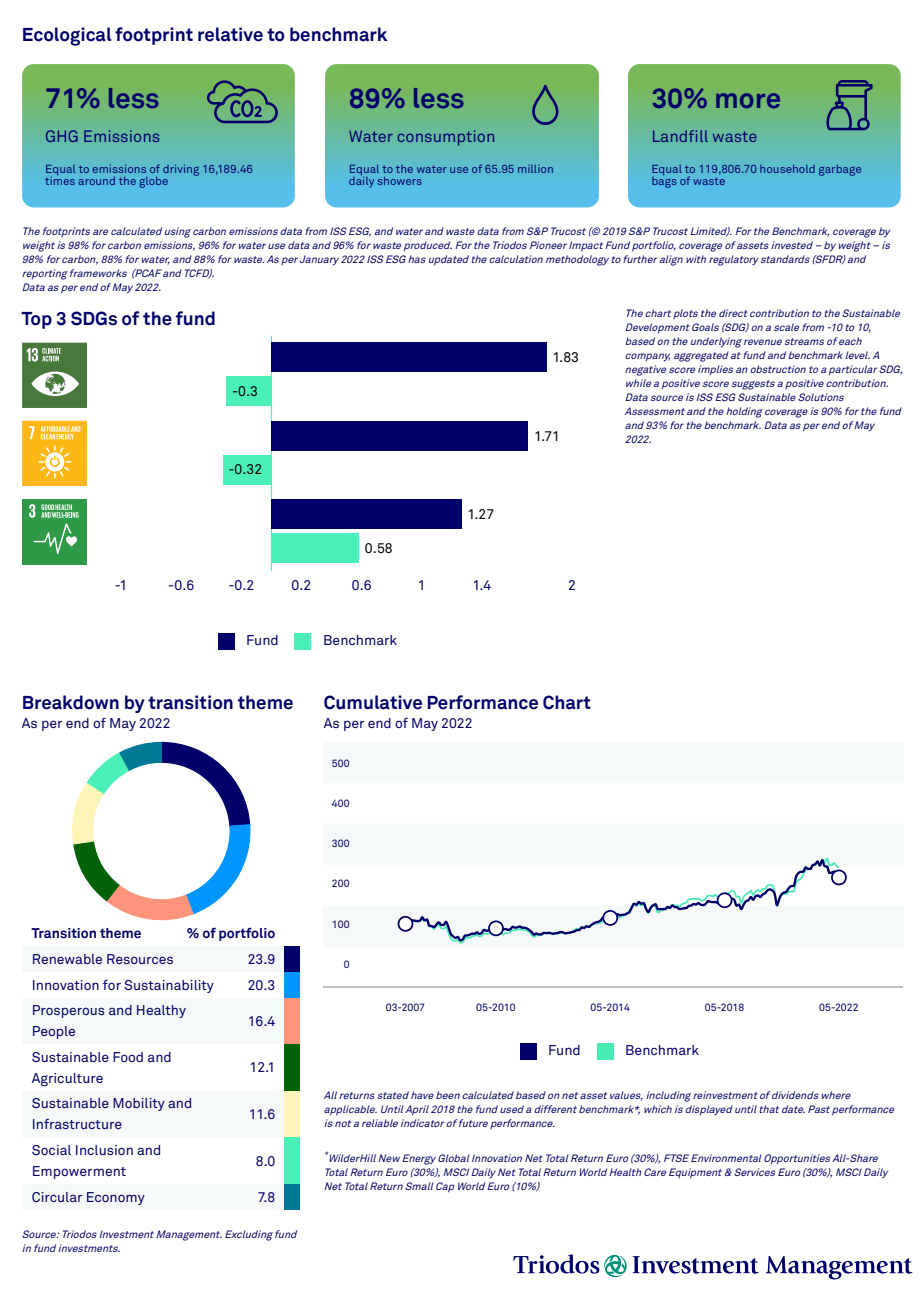 The height and width of the page is (1308, 924). Describe the element at coordinates (445, 138) in the page. I see `consumption` at that location.
